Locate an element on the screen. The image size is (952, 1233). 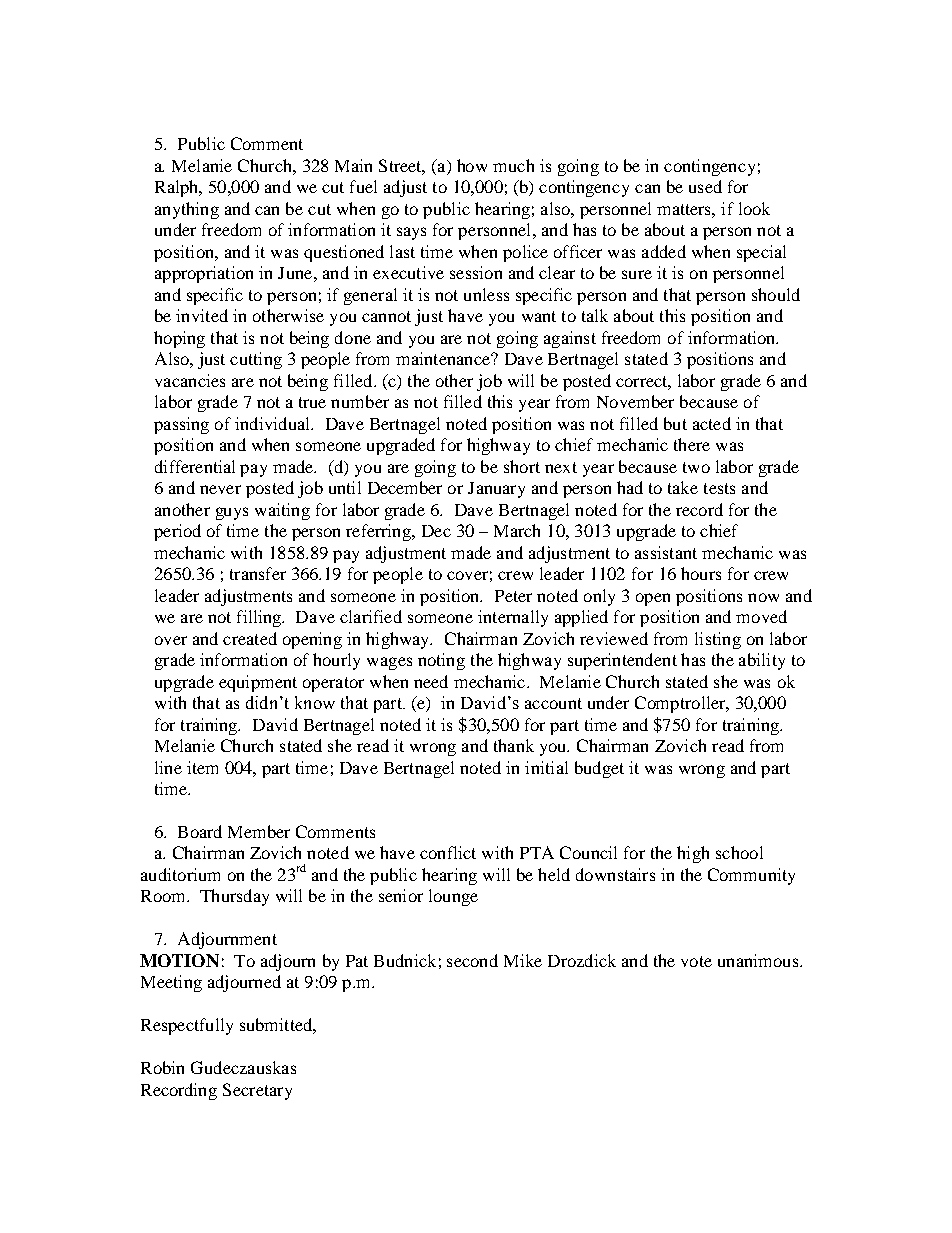
created is located at coordinates (250, 638).
